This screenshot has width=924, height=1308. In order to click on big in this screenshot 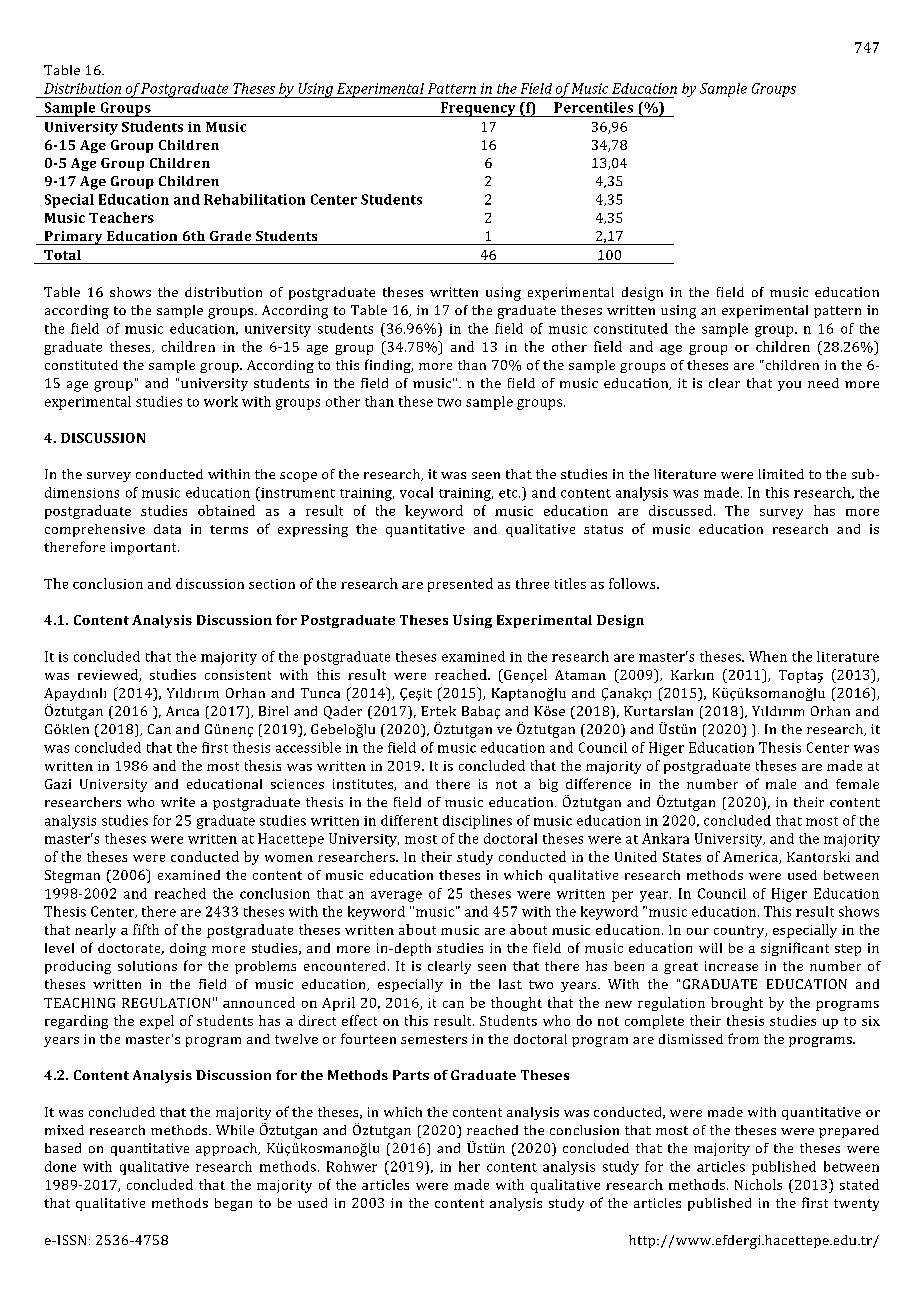, I will do `click(548, 785)`.
